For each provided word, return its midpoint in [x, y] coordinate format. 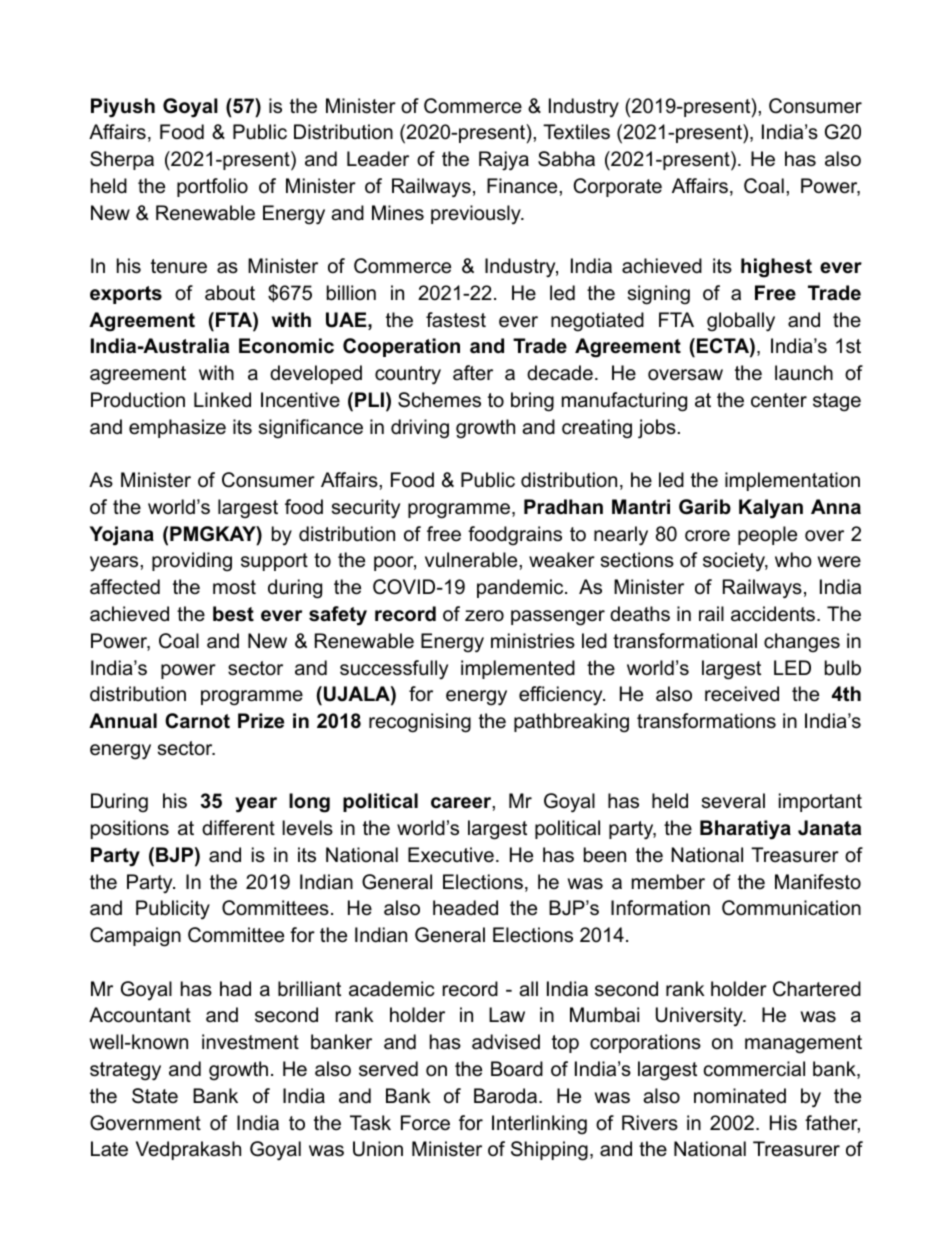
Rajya [504, 161]
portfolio [212, 187]
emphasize [177, 428]
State [155, 1096]
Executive [451, 855]
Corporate [617, 187]
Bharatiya [745, 830]
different [238, 828]
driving [420, 429]
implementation [792, 481]
